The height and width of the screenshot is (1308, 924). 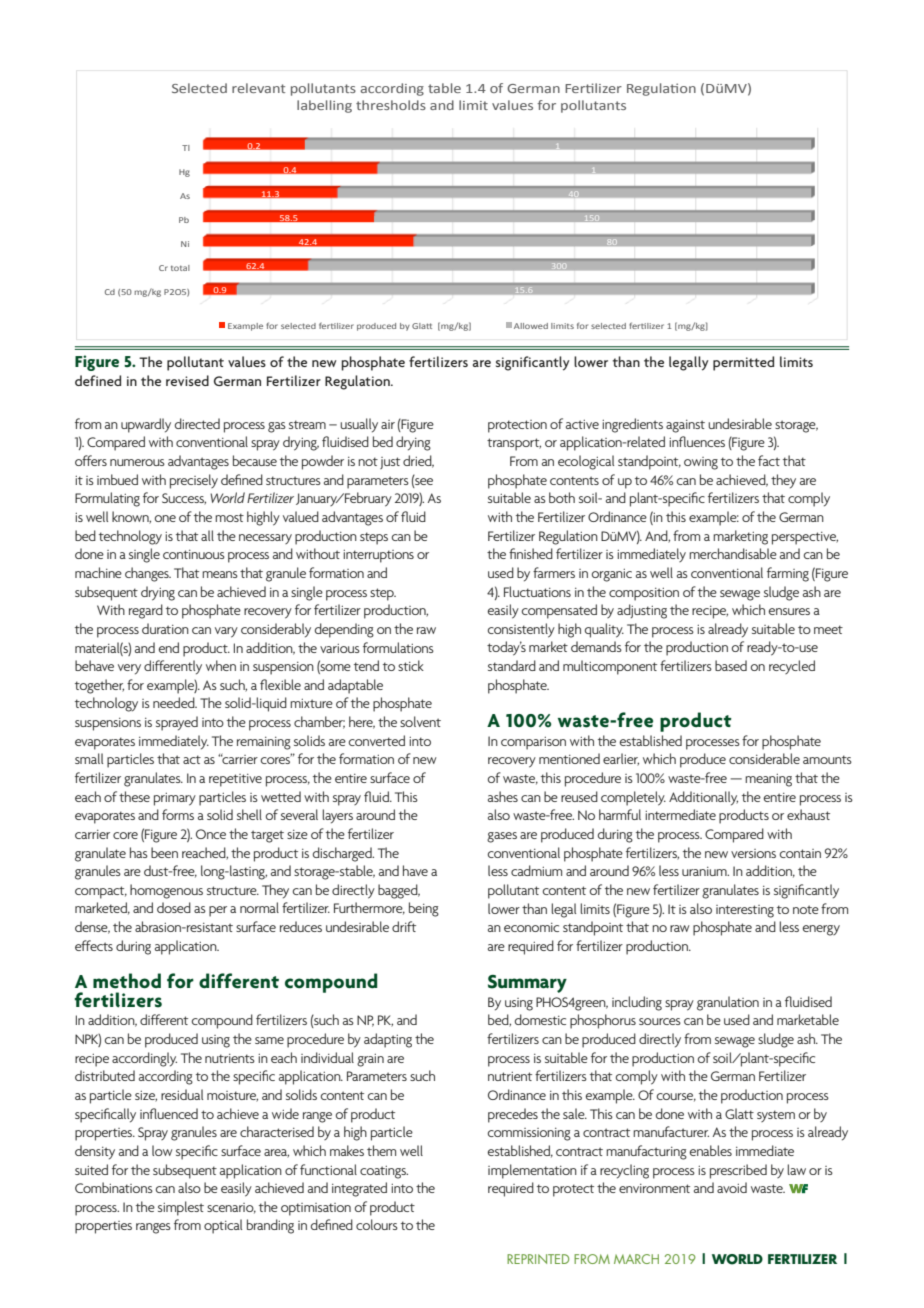 What do you see at coordinates (258, 88) in the screenshot?
I see `relevant` at bounding box center [258, 88].
